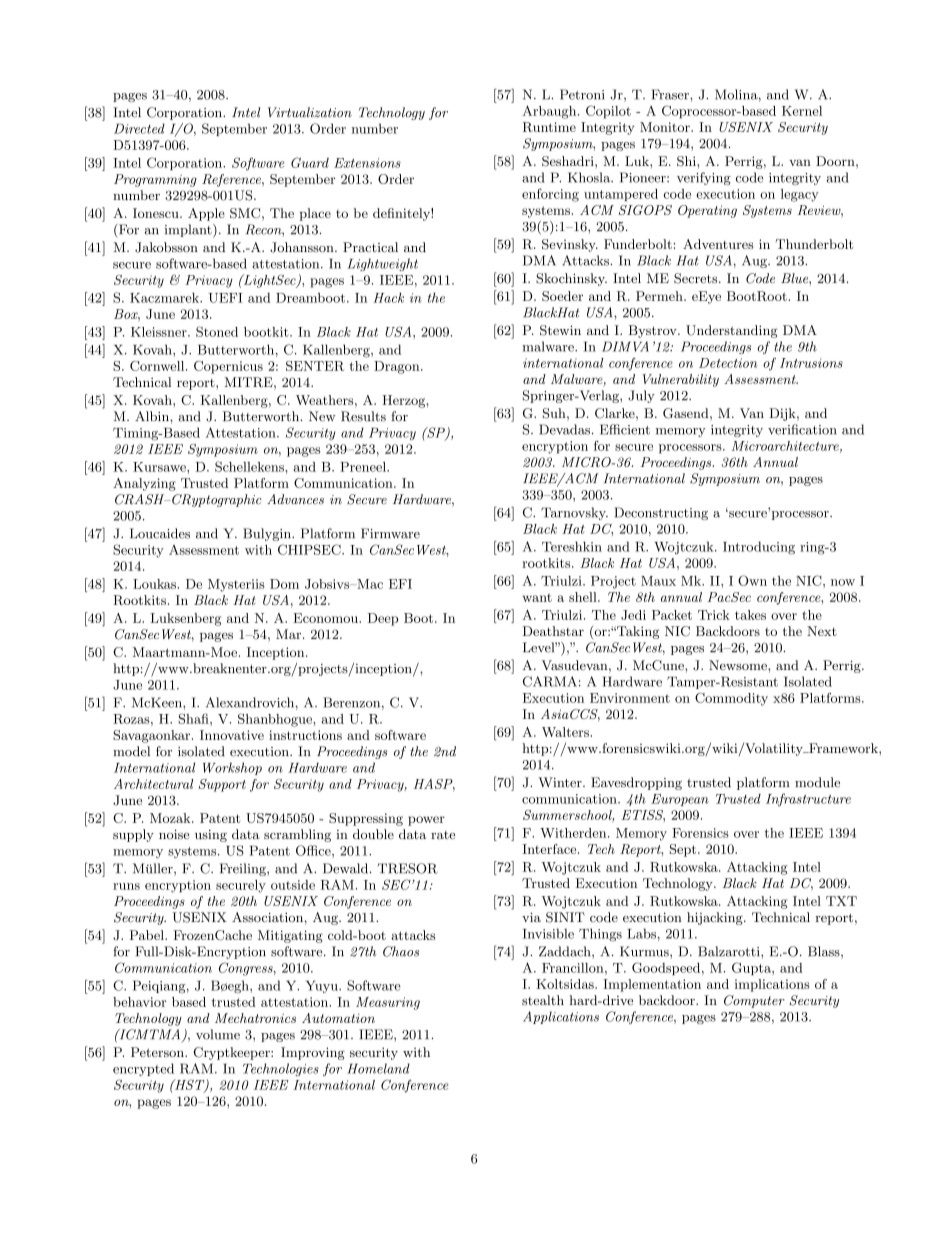 The height and width of the screenshot is (1233, 952). I want to click on Detection, so click(728, 363).
